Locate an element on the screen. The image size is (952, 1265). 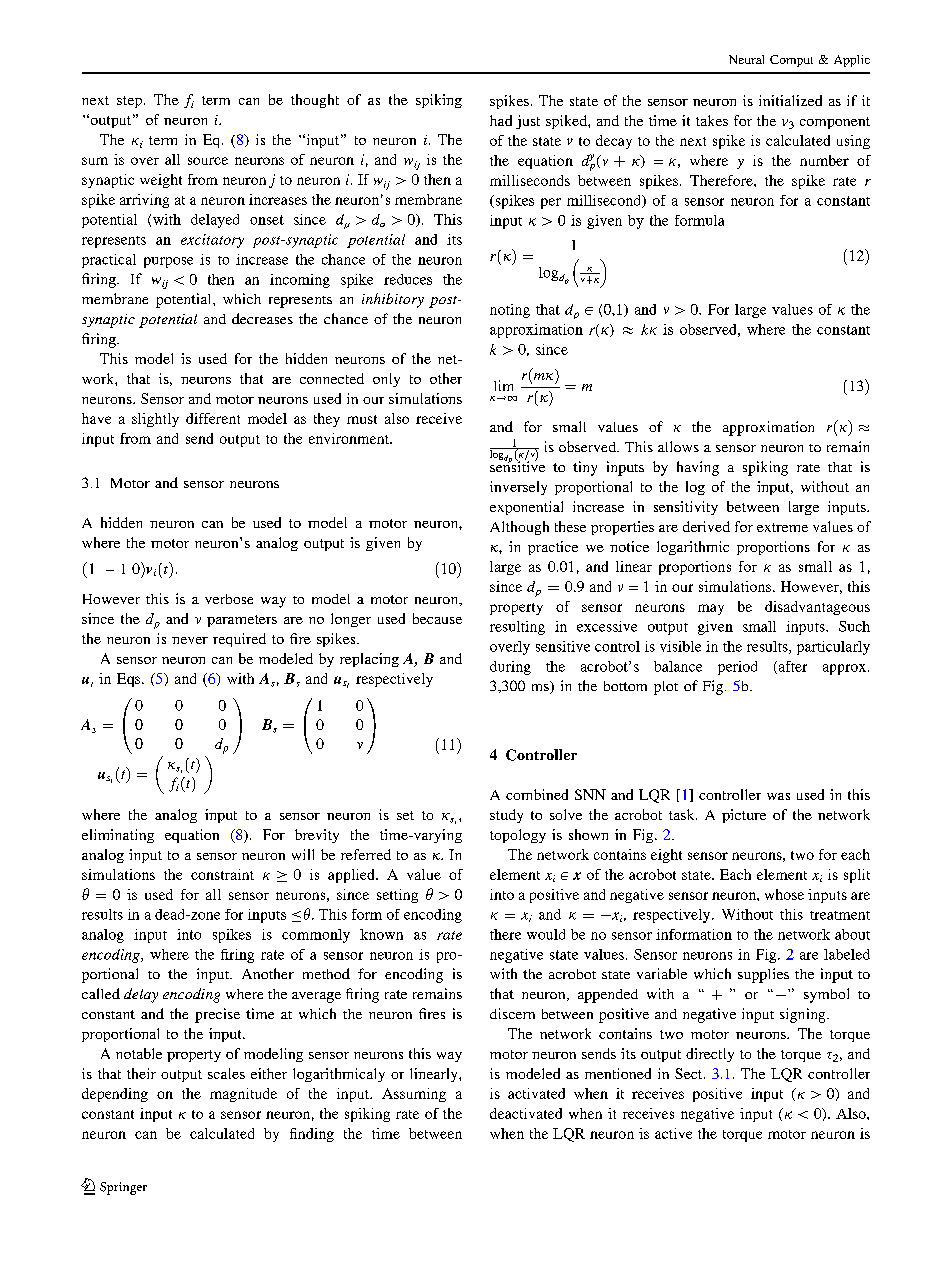
inversely is located at coordinates (518, 488).
